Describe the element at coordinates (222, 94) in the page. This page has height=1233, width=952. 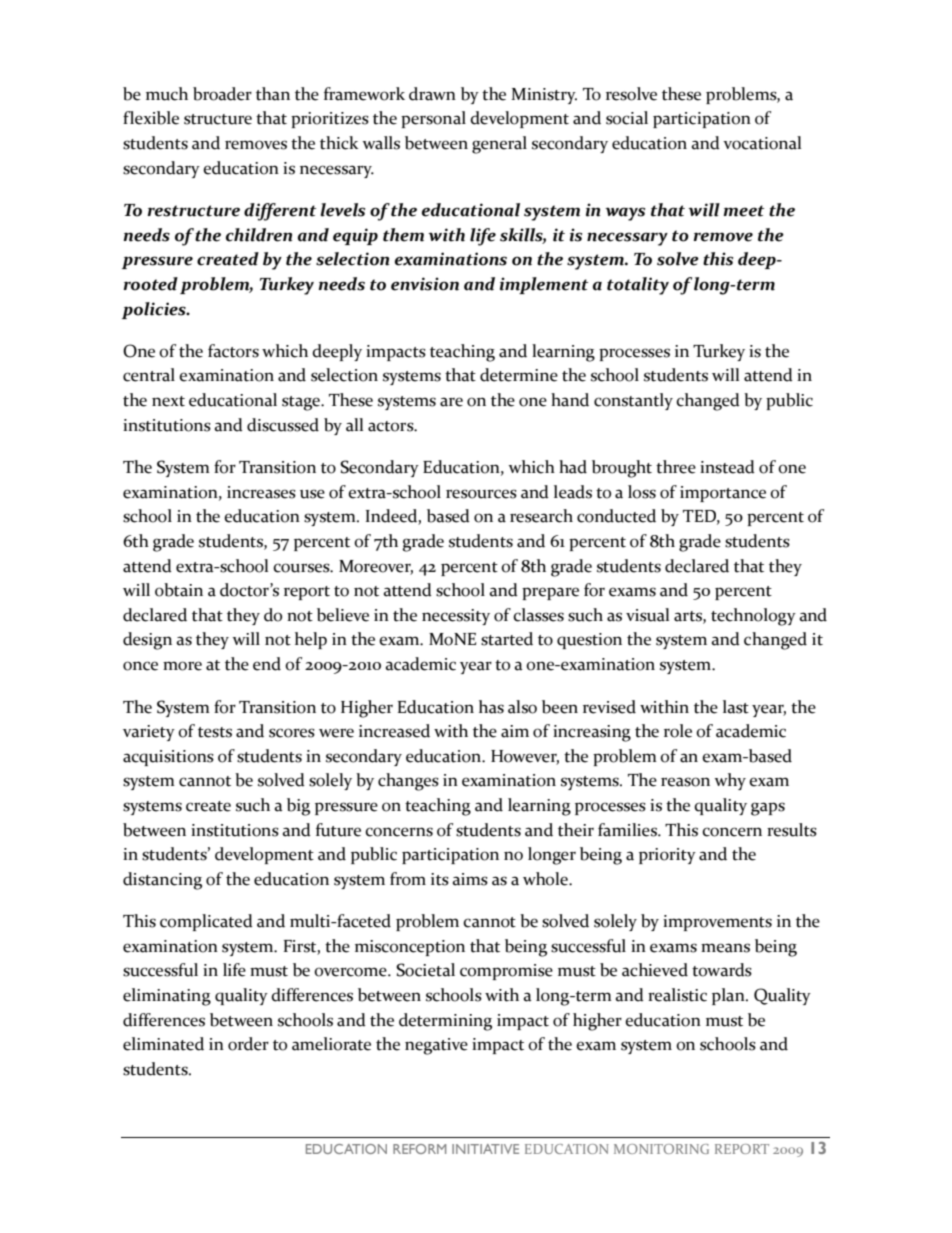
I see `broader` at that location.
